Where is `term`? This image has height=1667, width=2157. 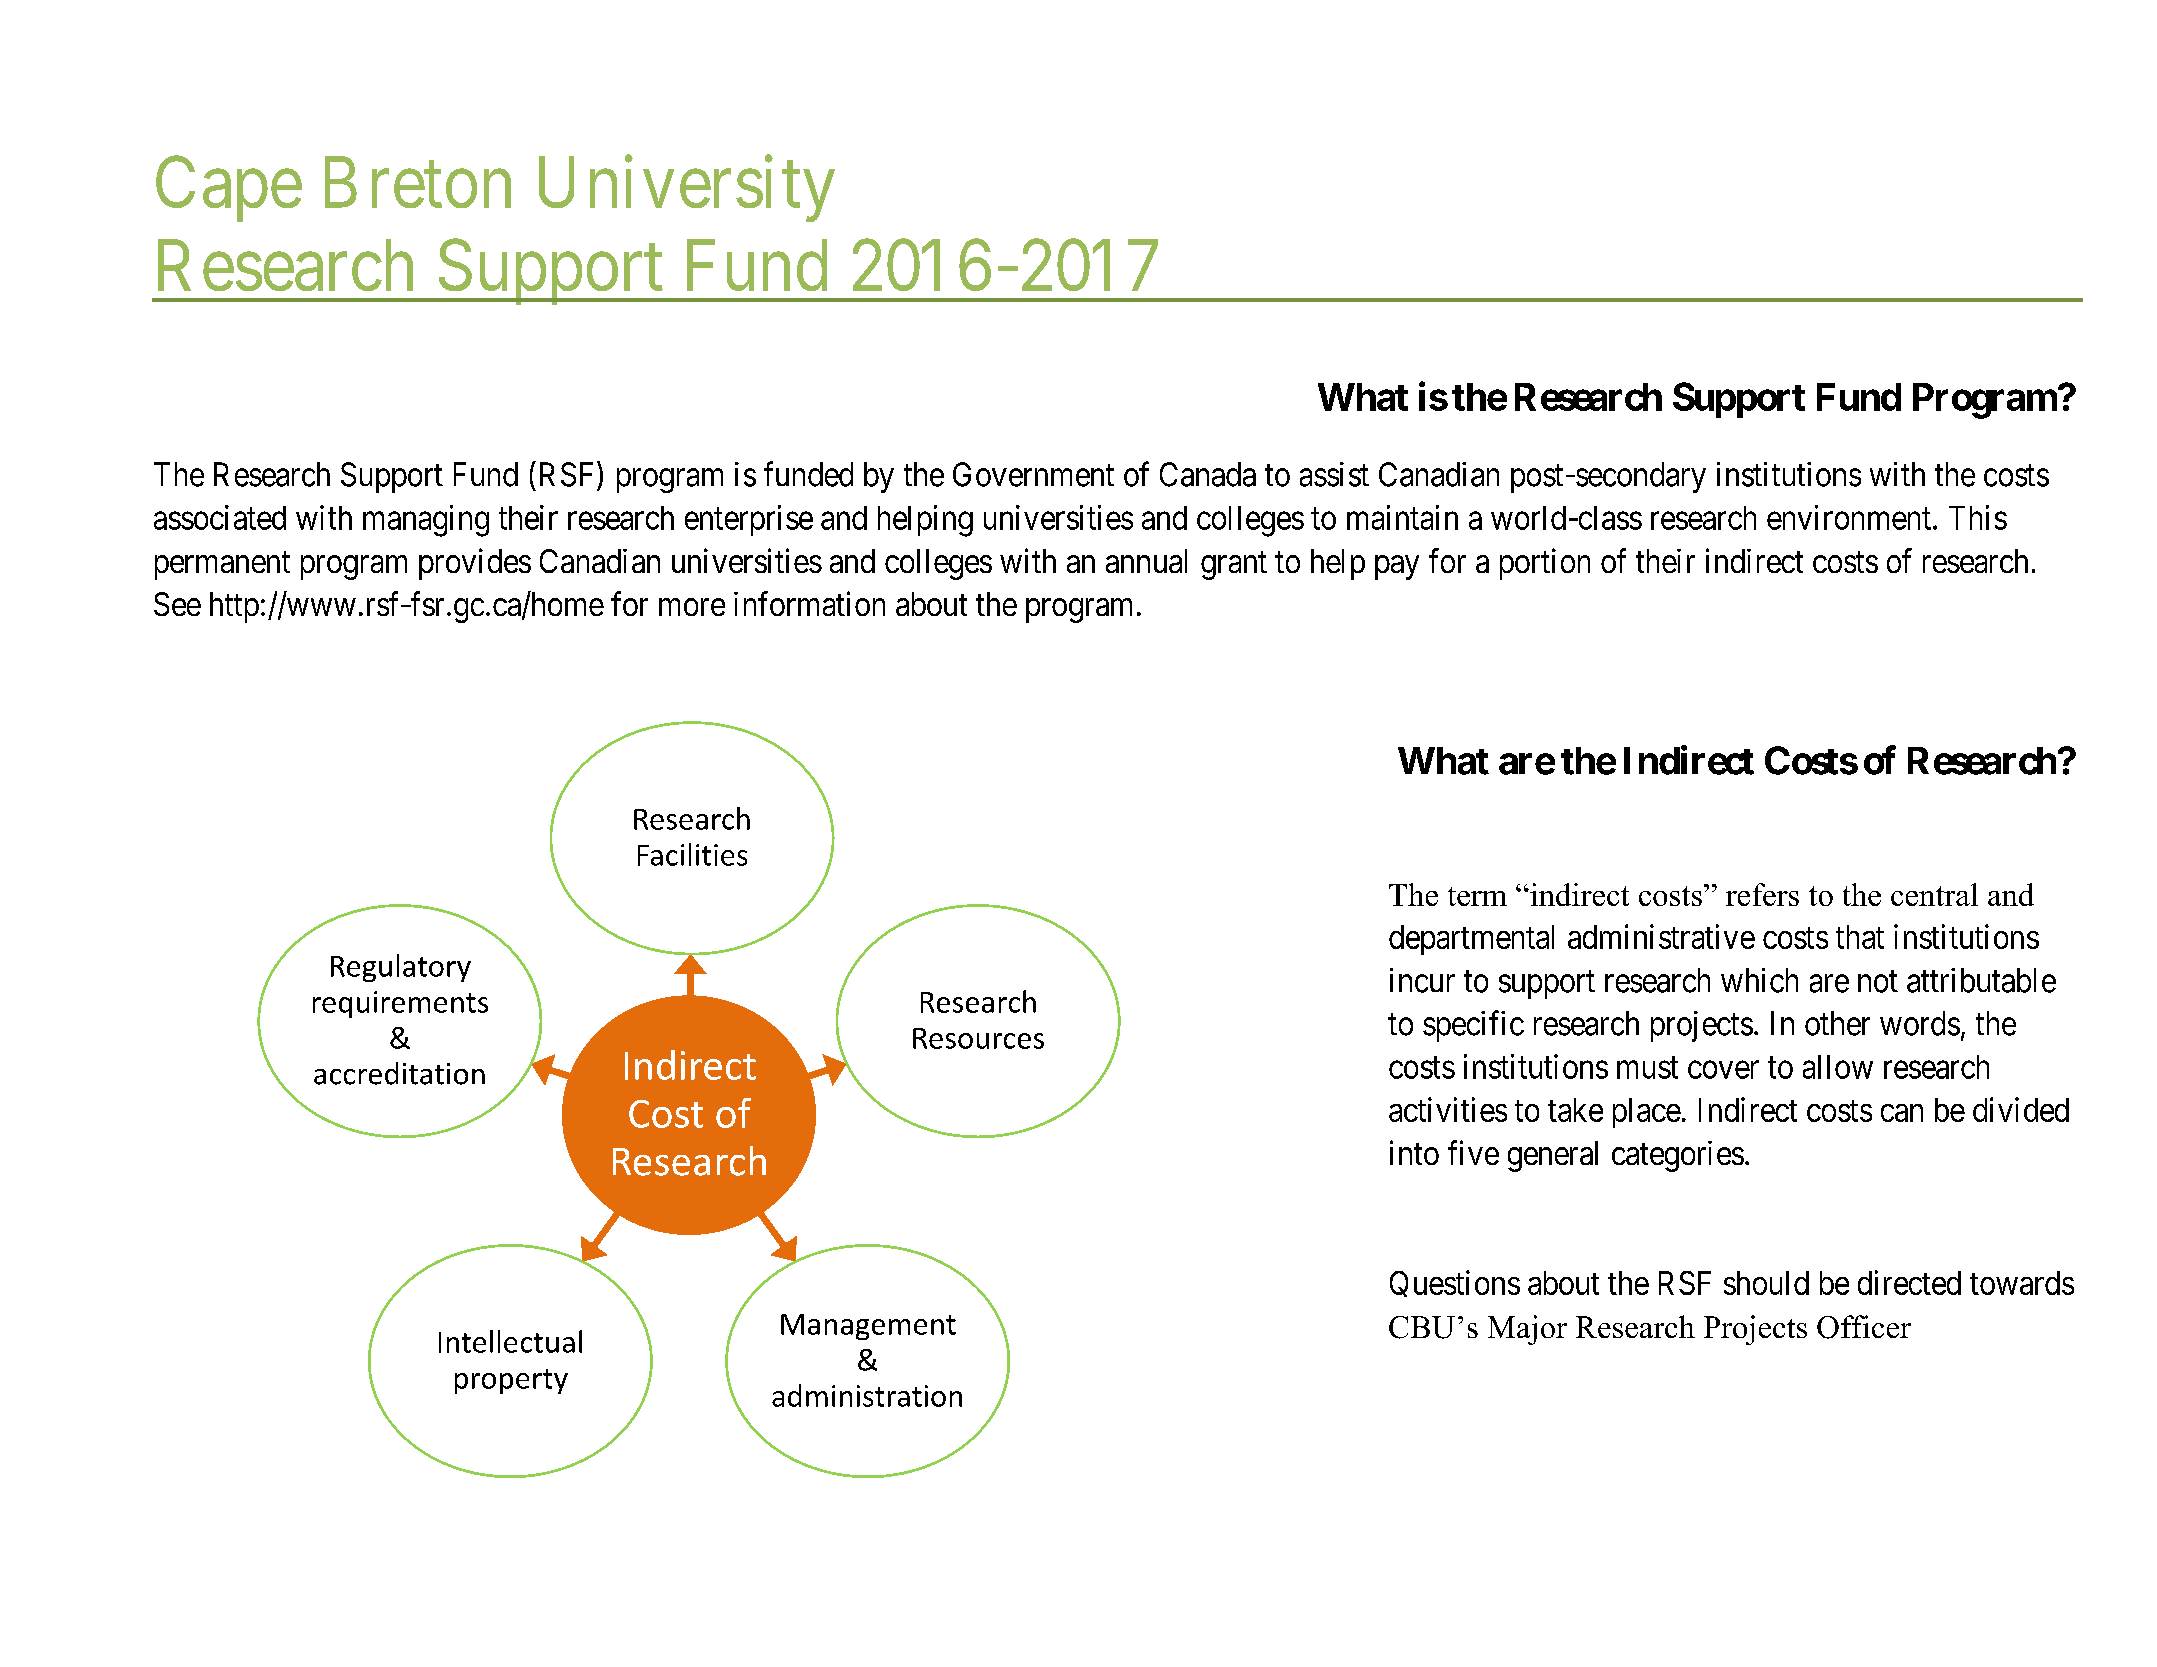
term is located at coordinates (1477, 896).
